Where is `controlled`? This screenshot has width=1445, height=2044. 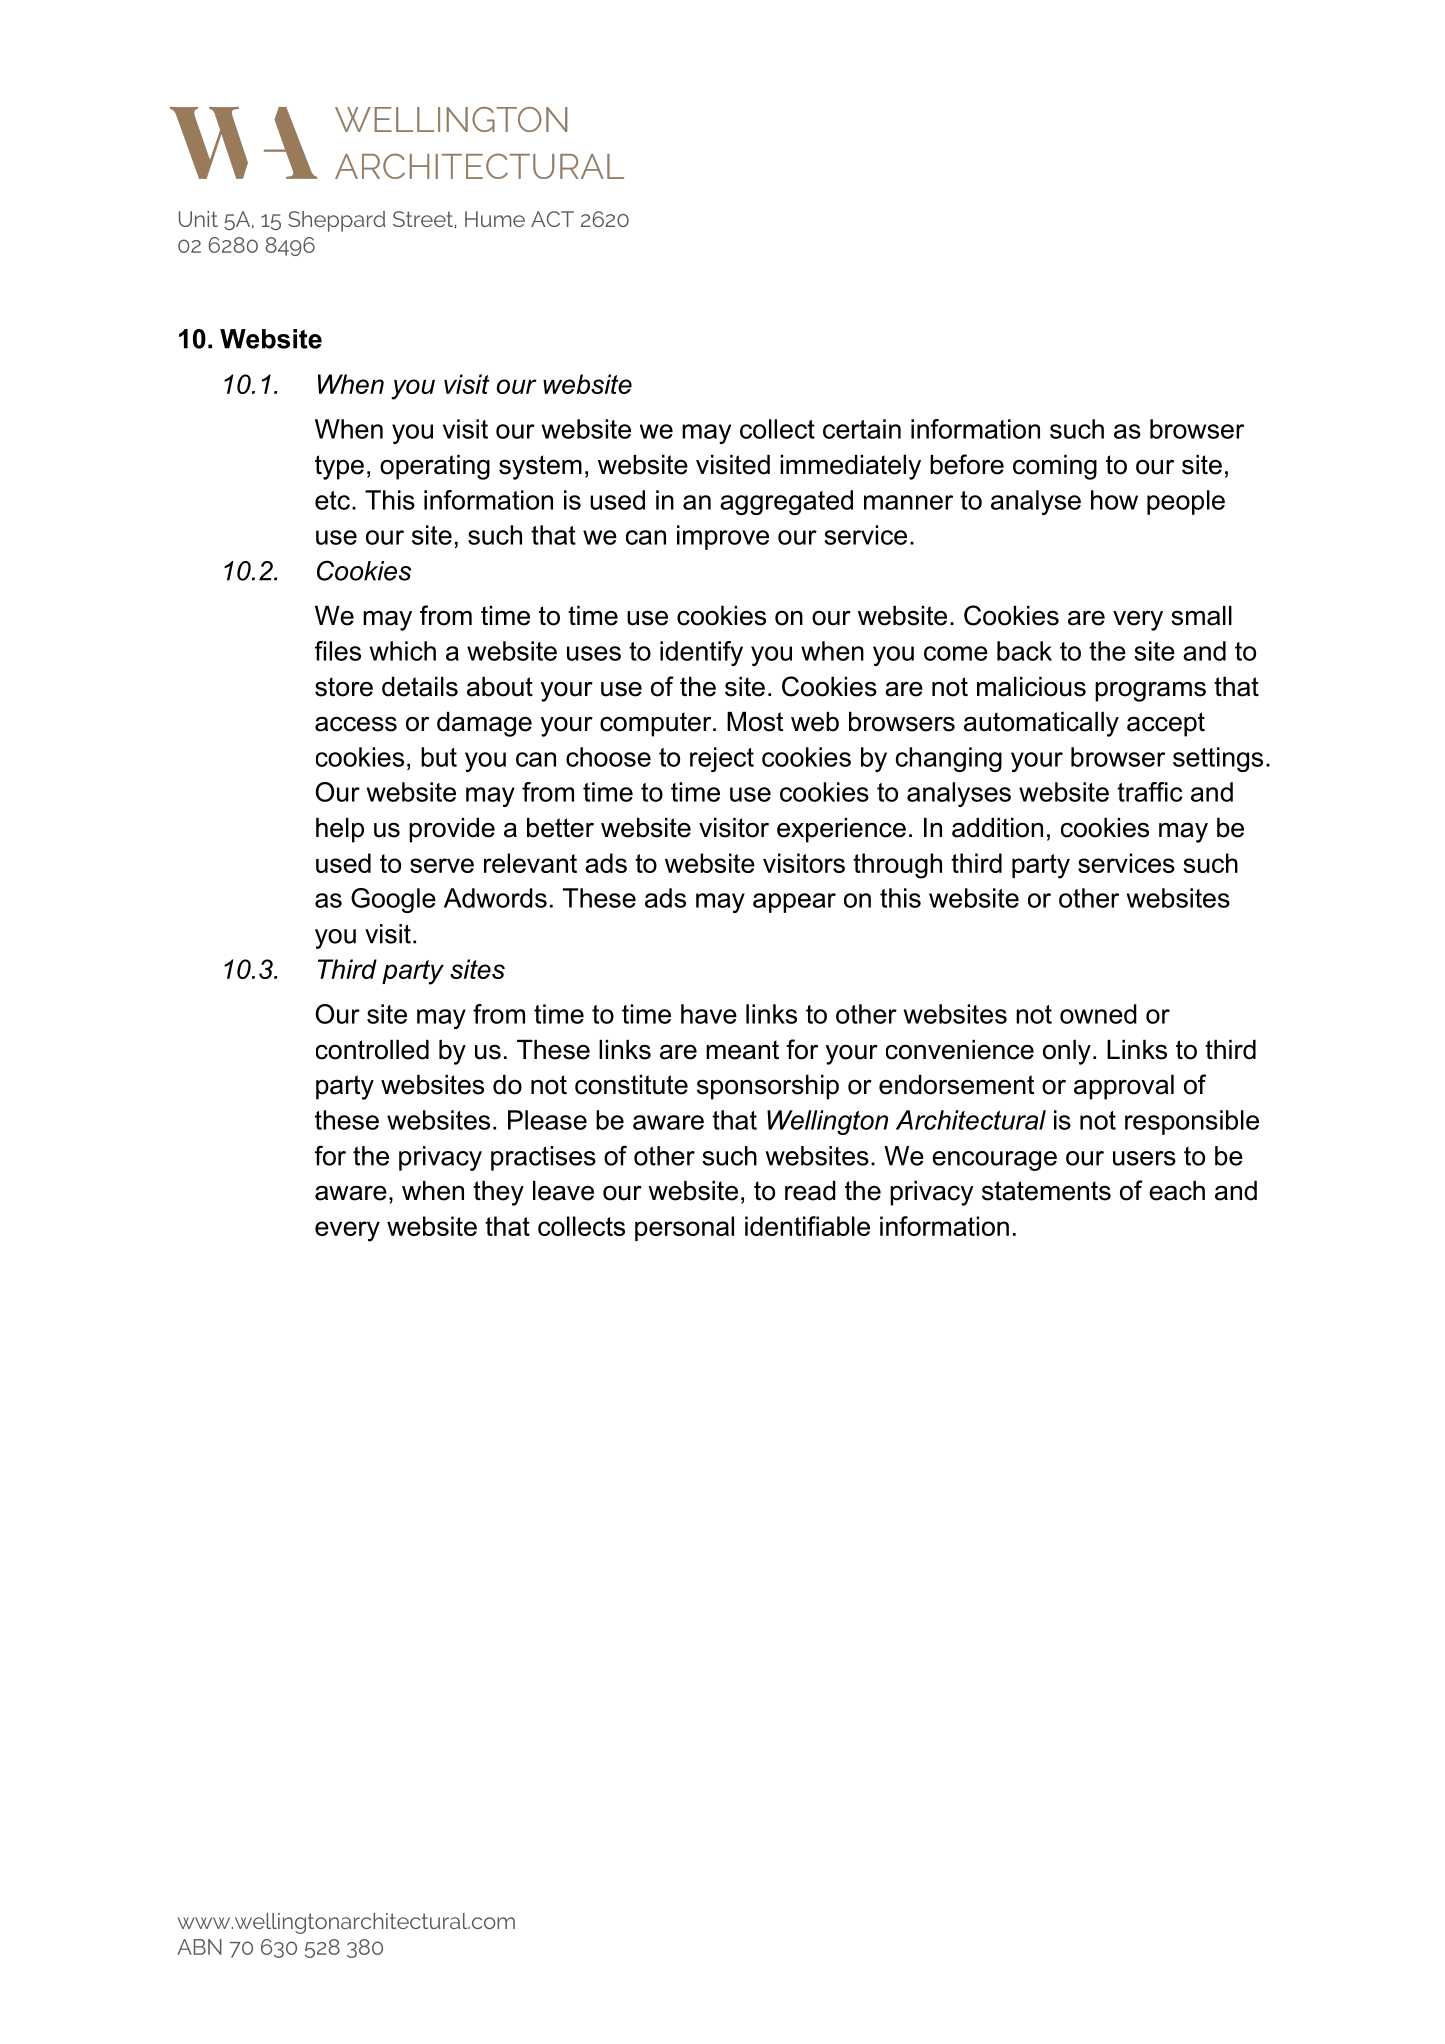 controlled is located at coordinates (372, 1050).
